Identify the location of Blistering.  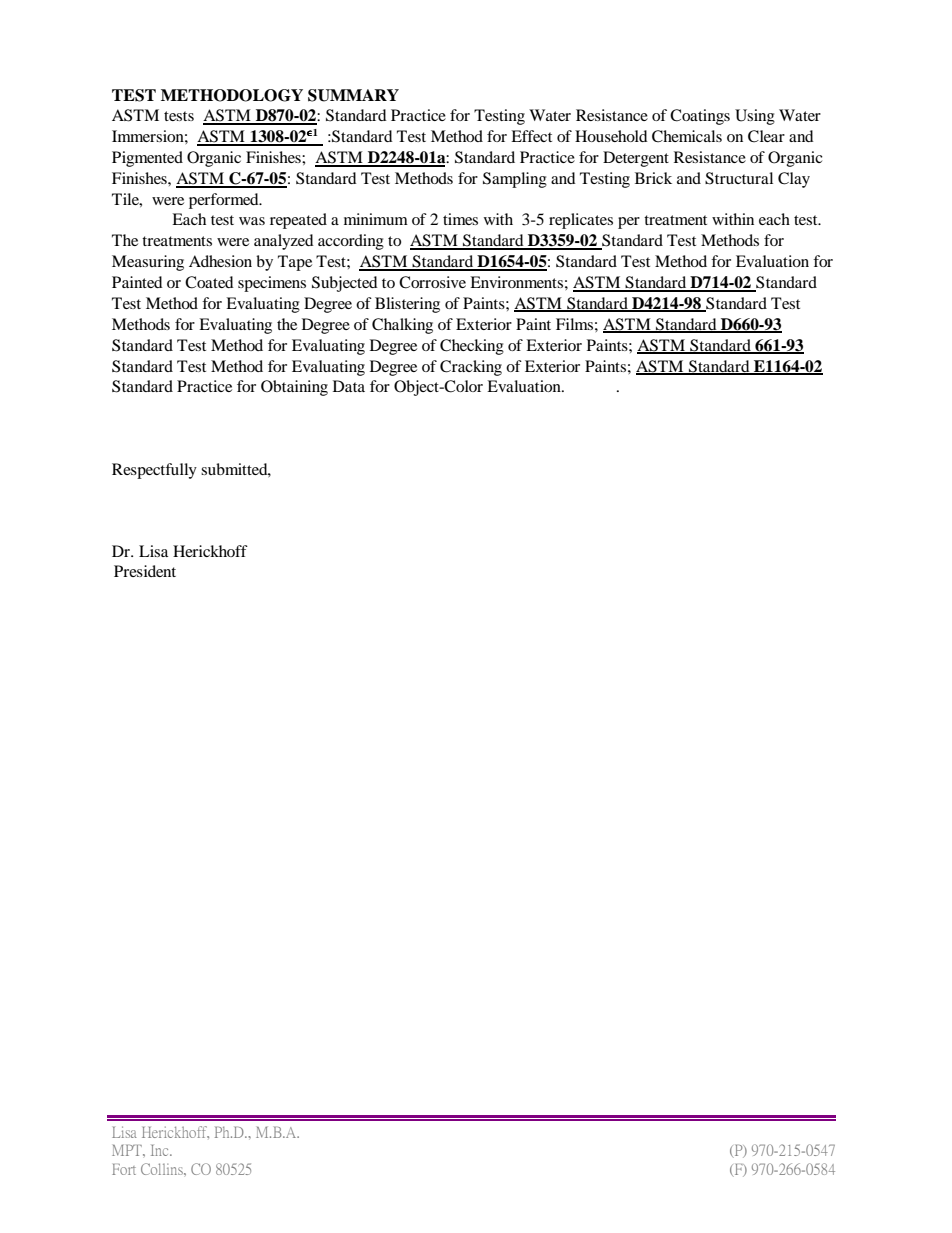
(407, 305).
